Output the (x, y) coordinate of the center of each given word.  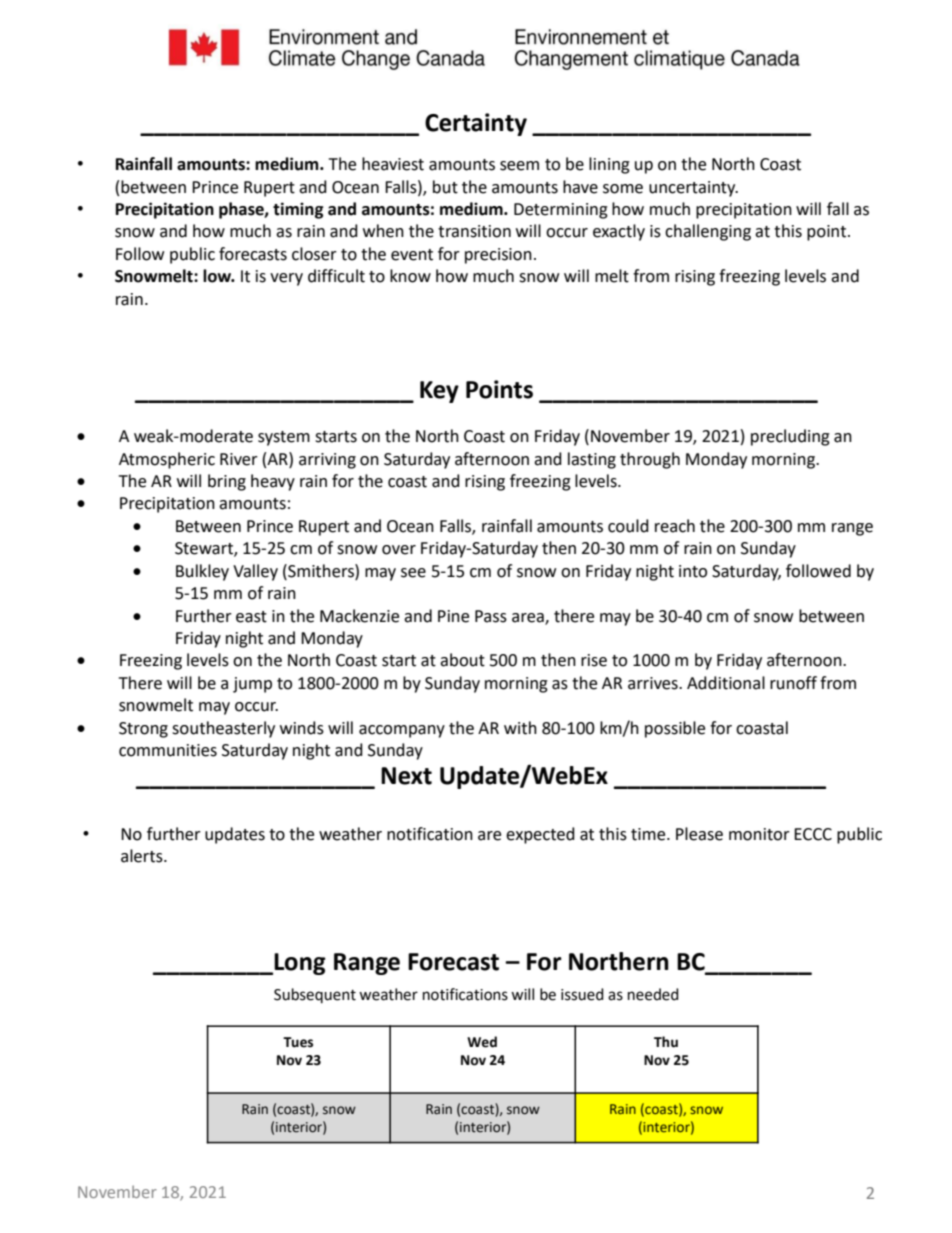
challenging (708, 232)
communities (168, 750)
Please (699, 834)
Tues (298, 1042)
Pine (453, 616)
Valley (255, 572)
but (445, 187)
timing (298, 210)
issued (582, 994)
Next (406, 776)
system (284, 438)
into (693, 571)
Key (439, 392)
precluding (790, 437)
